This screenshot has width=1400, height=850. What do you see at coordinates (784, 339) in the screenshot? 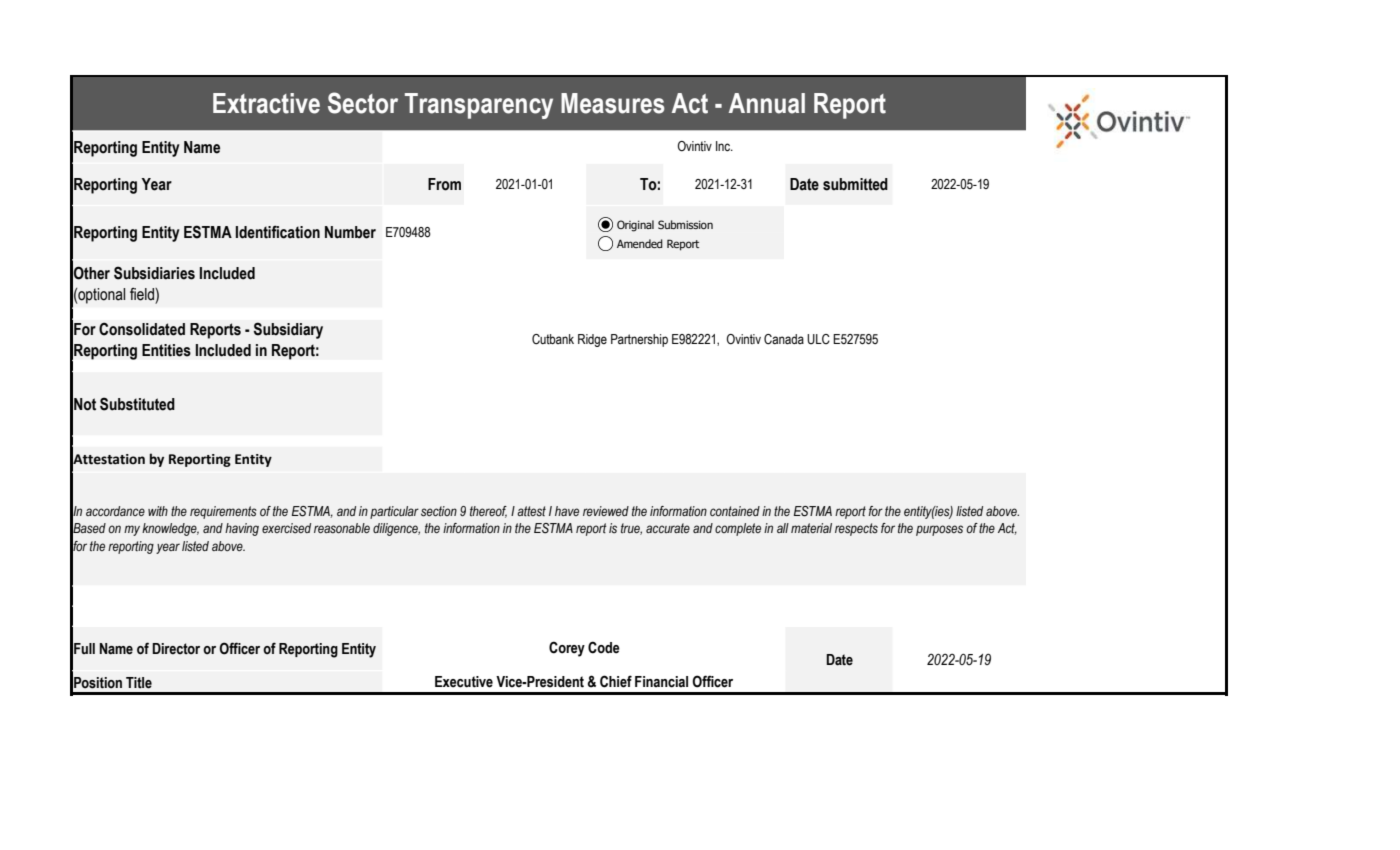
I see `Canada` at bounding box center [784, 339].
